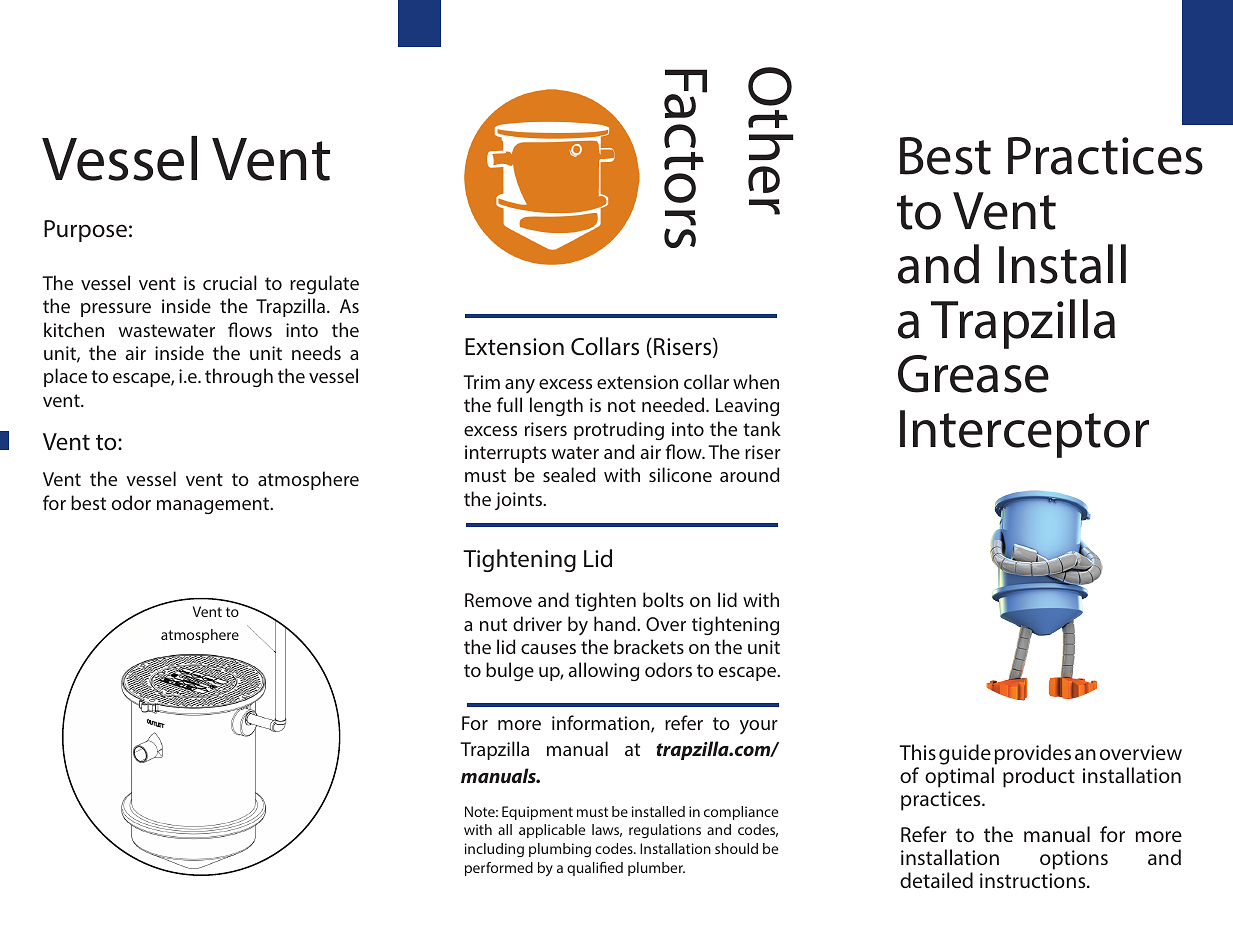 The image size is (1233, 952). Describe the element at coordinates (230, 282) in the document. I see `crucial` at that location.
